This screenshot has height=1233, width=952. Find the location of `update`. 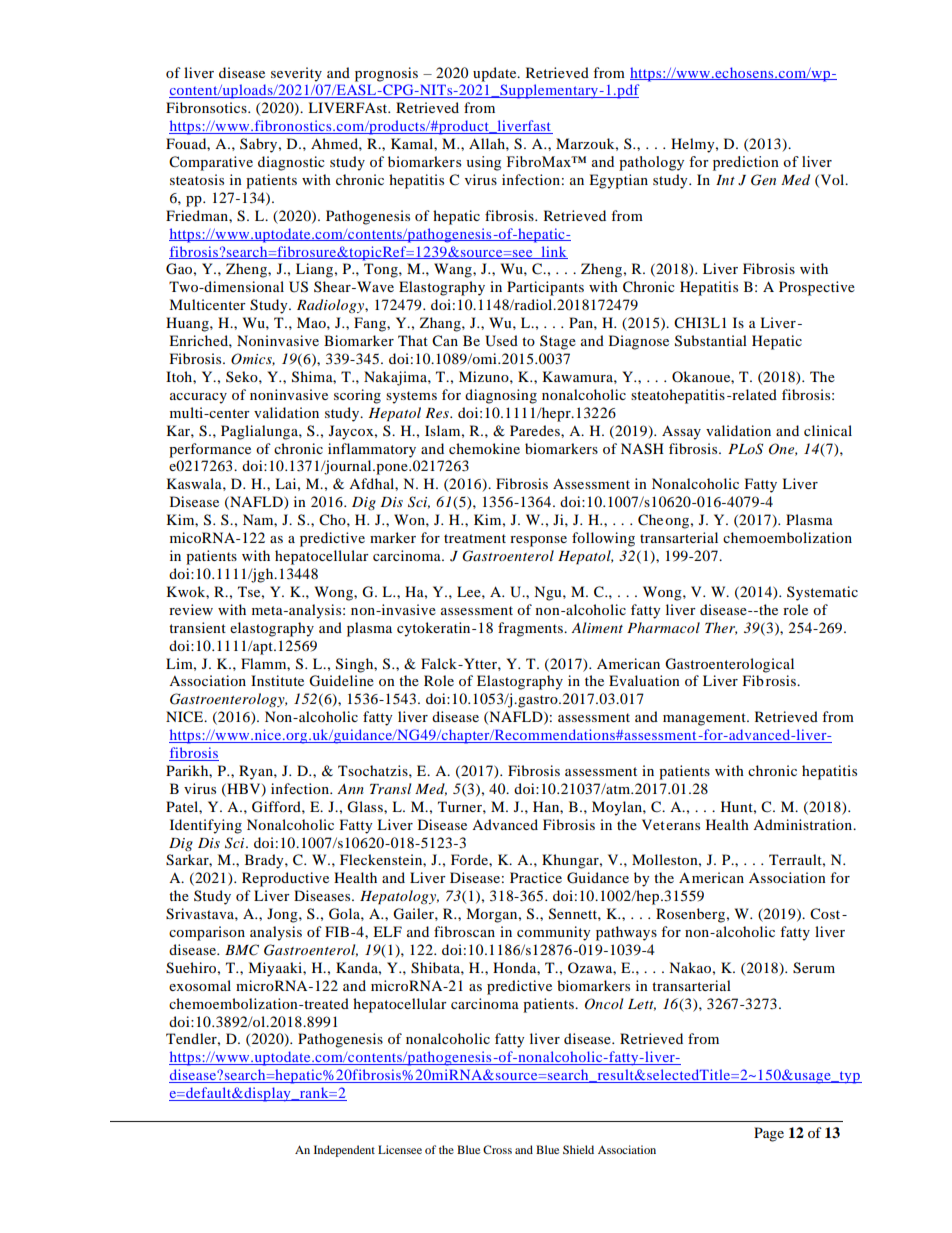

update is located at coordinates (496, 74).
